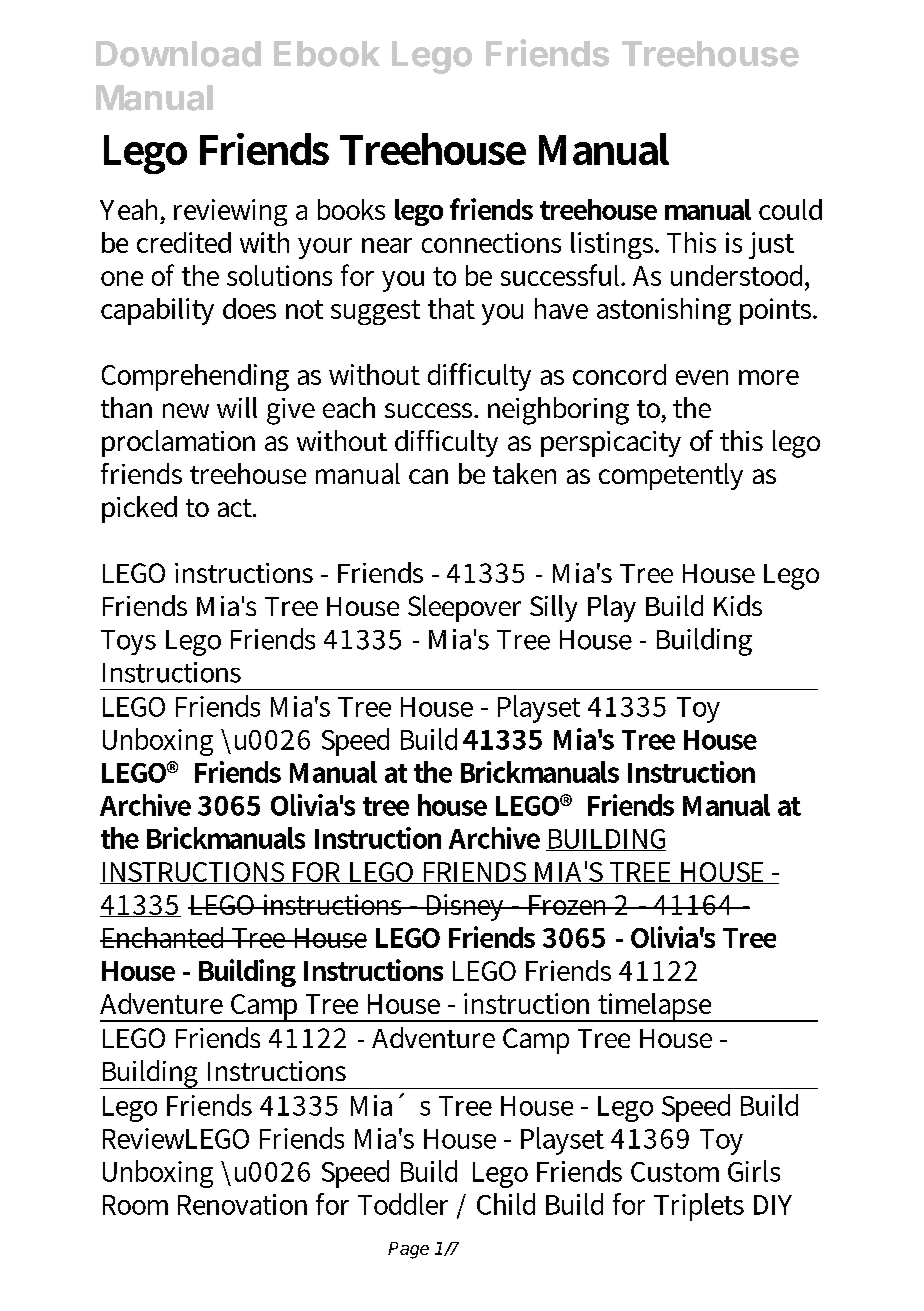 This screenshot has height=1311, width=924. What do you see at coordinates (464, 608) in the screenshot?
I see `Sleepover` at bounding box center [464, 608].
